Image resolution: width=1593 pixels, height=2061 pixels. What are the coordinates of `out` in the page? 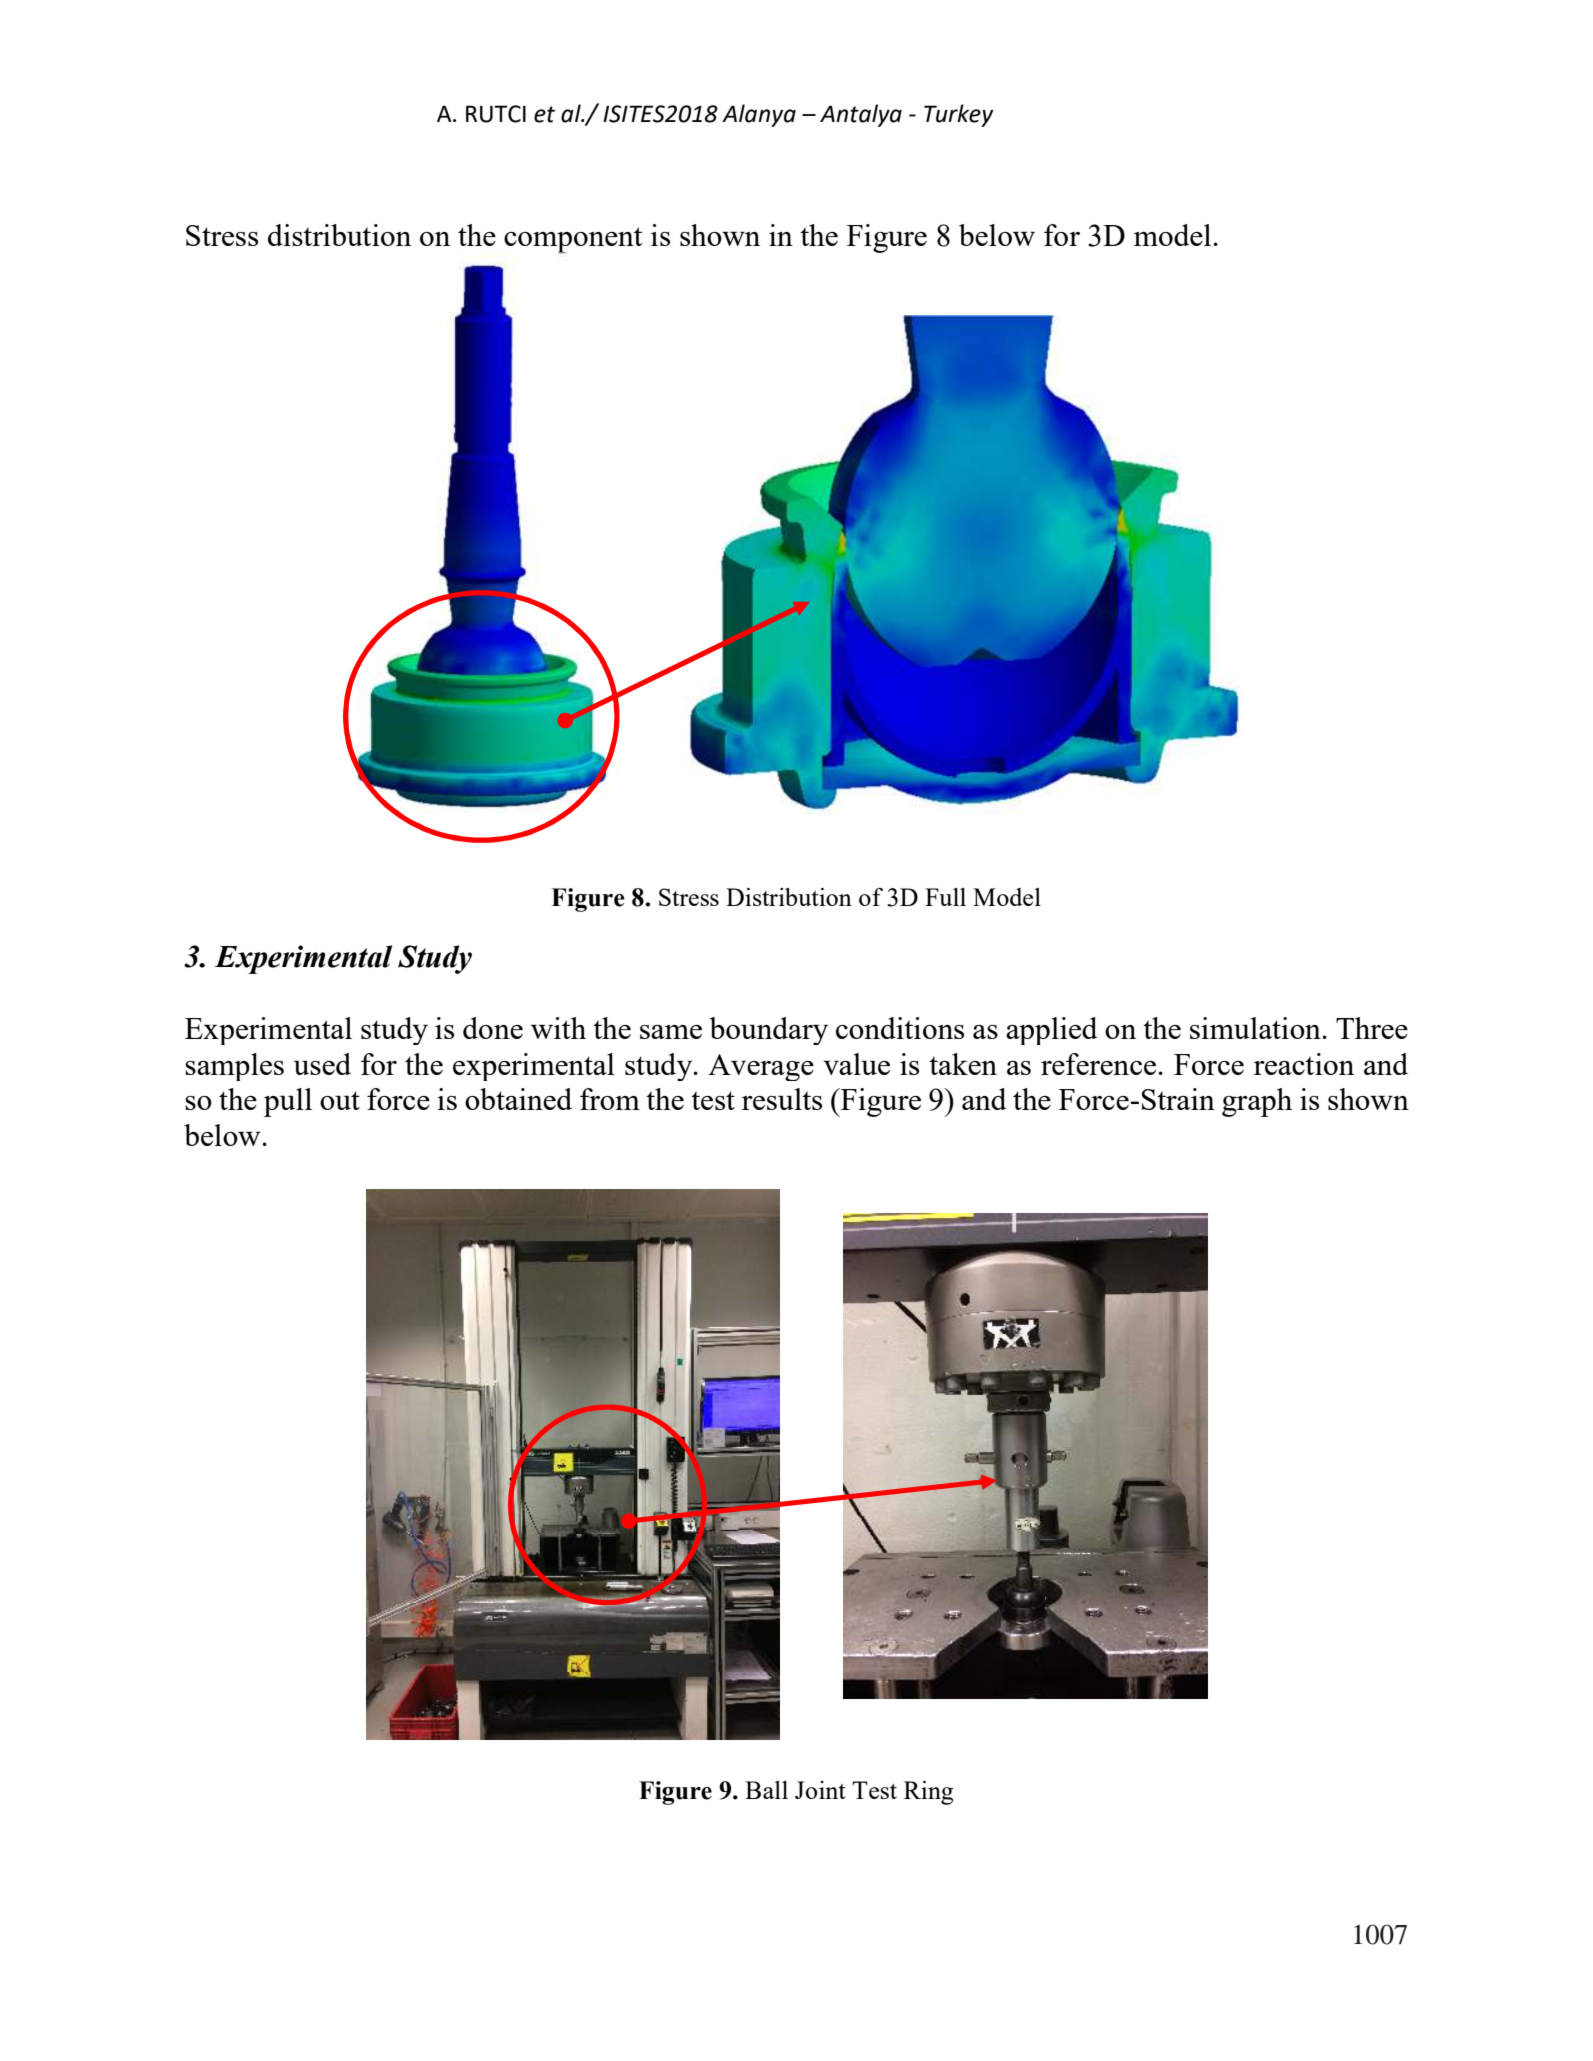 It's located at (340, 1100).
